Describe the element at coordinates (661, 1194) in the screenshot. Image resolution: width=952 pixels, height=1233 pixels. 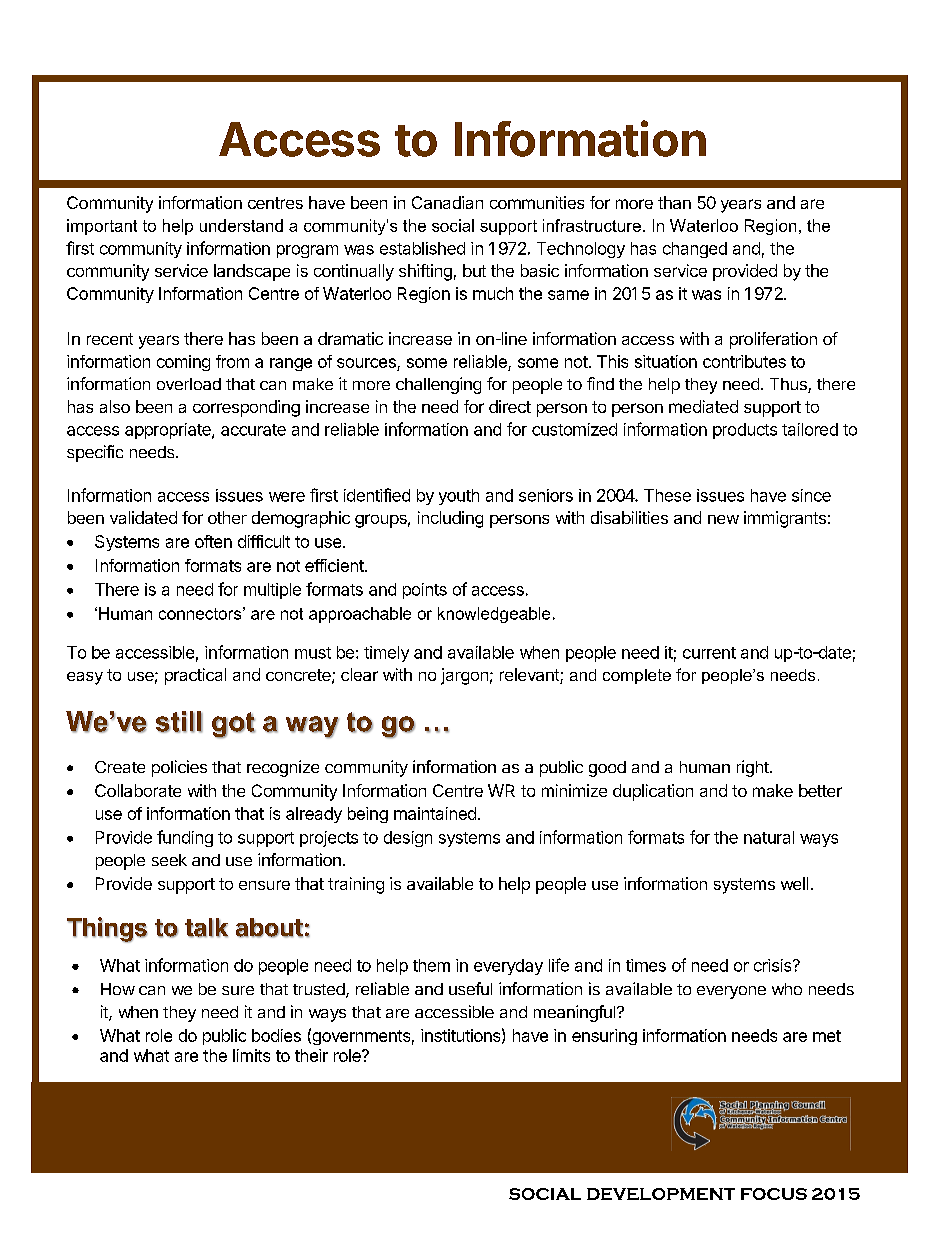
I see `DEVELOPMENT` at that location.
